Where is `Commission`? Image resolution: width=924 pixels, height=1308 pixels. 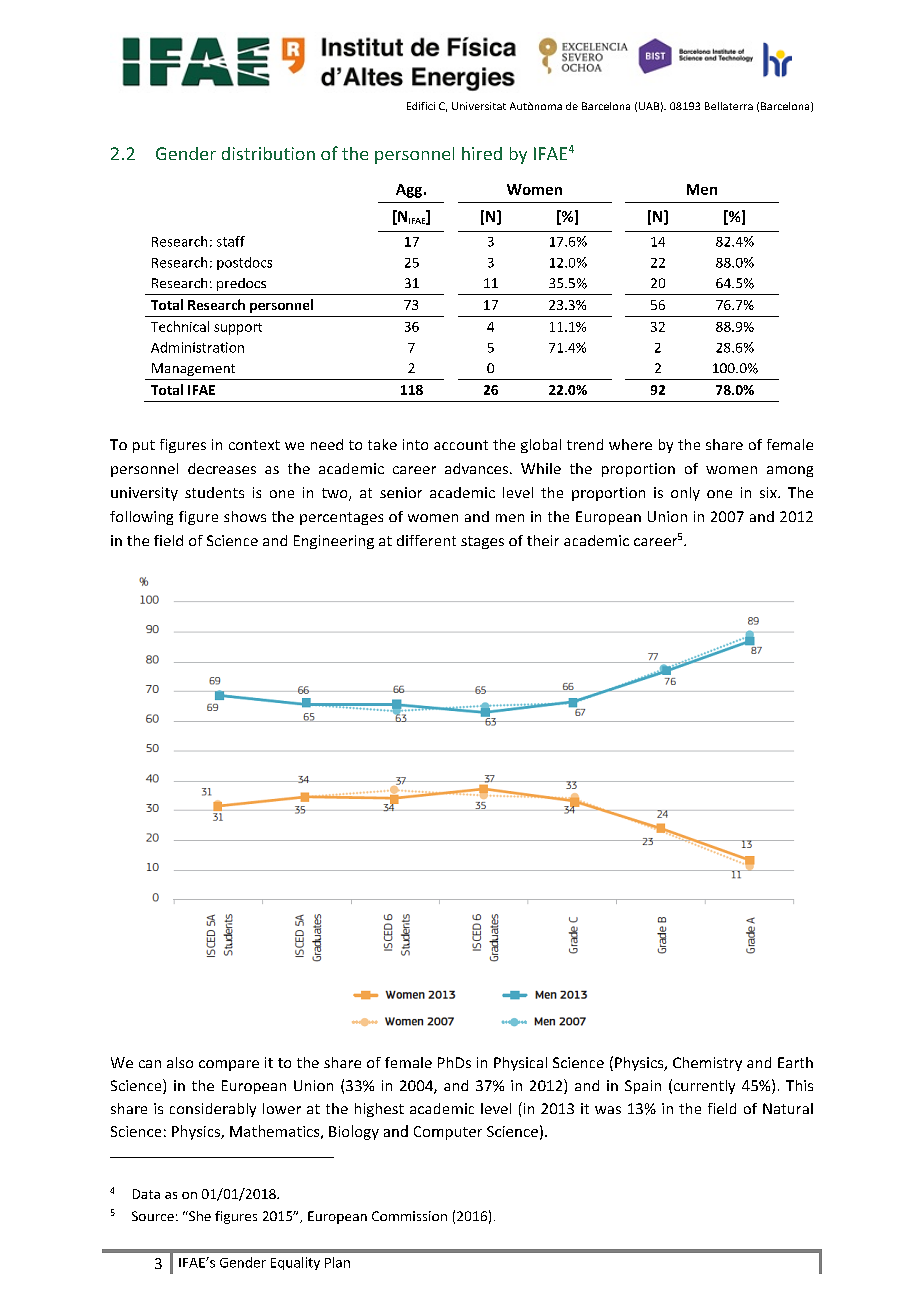 Commission is located at coordinates (409, 1216).
